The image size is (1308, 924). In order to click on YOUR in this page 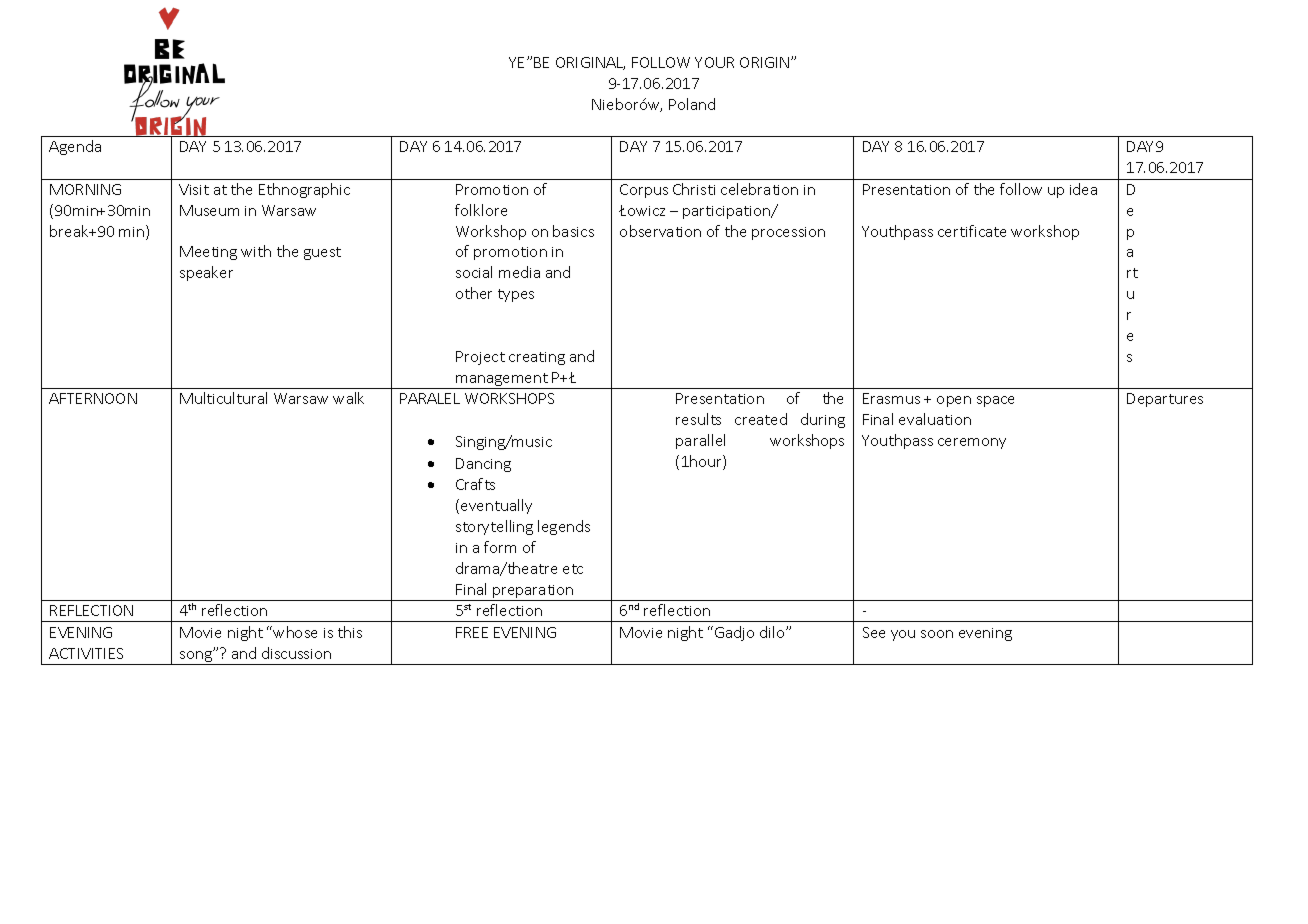, I will do `click(714, 62)`.
